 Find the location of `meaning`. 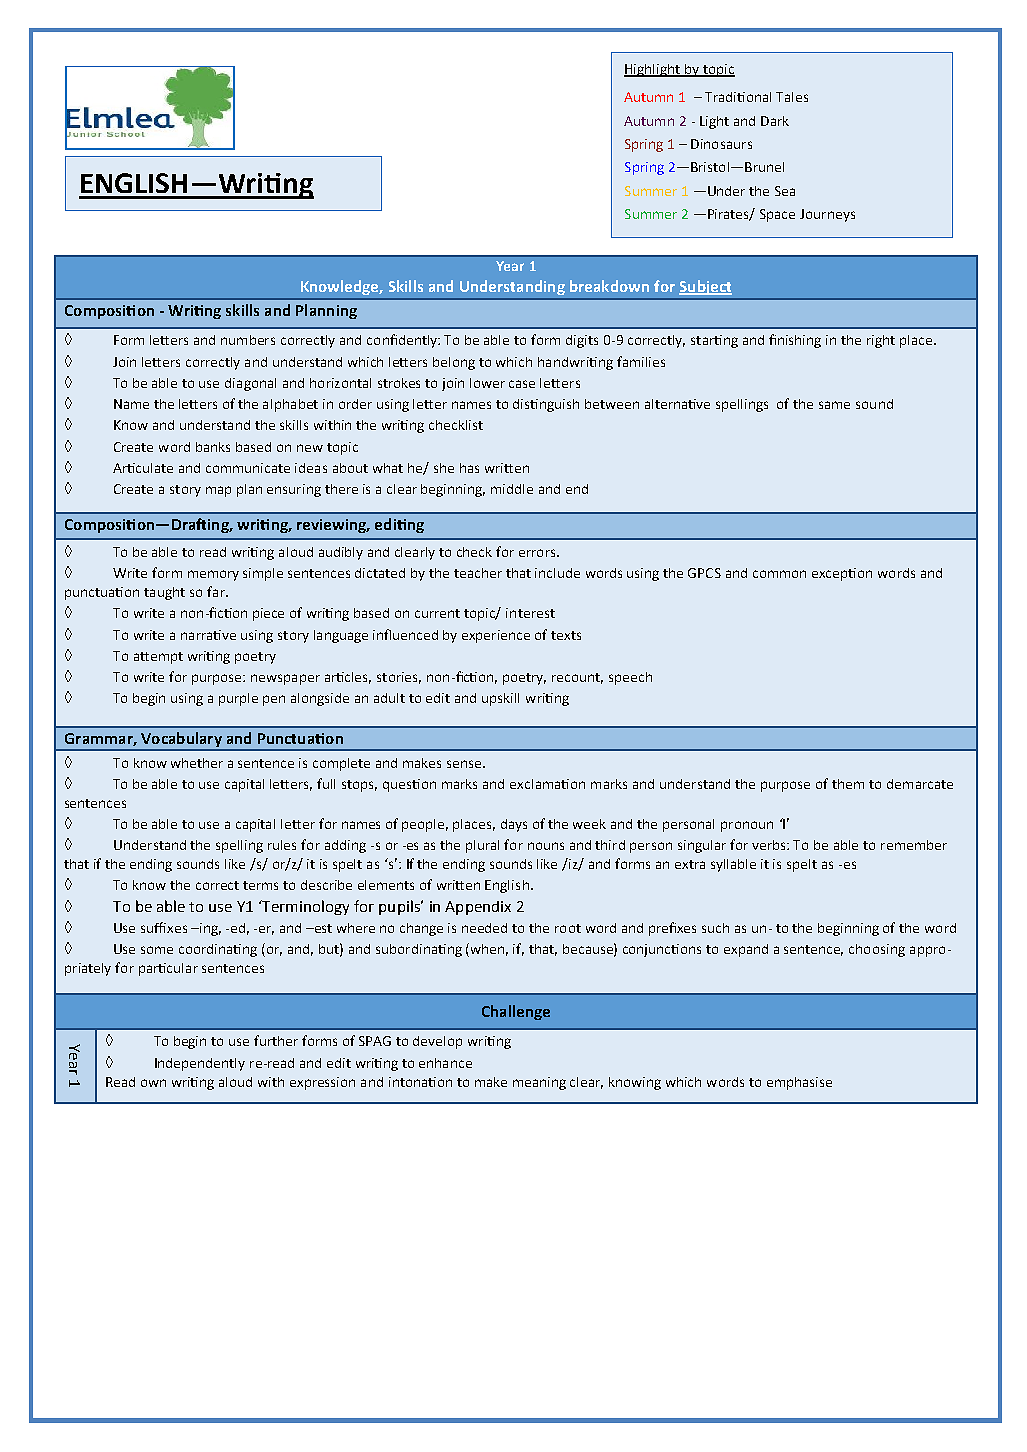

meaning is located at coordinates (539, 1083).
